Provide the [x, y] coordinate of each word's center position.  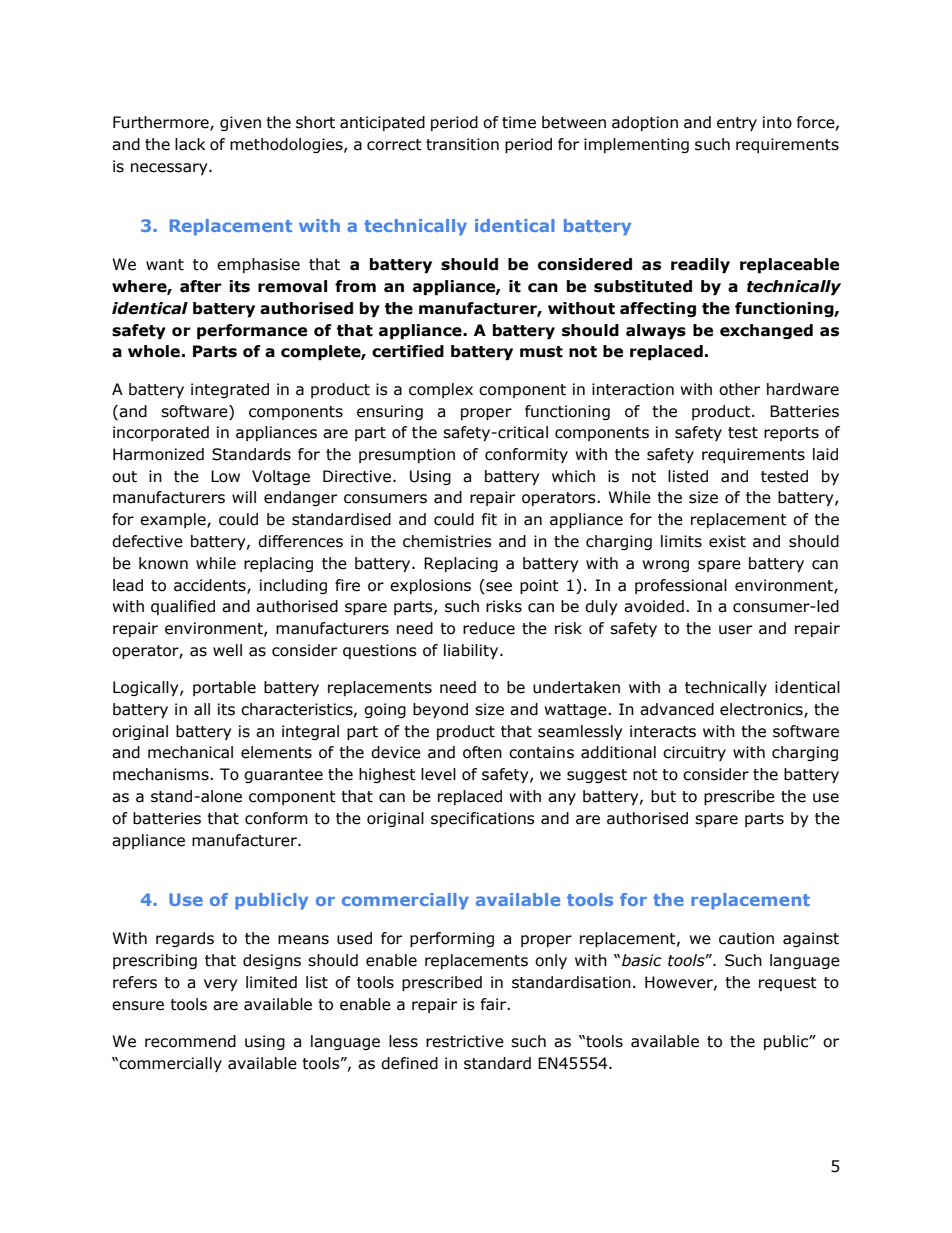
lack [190, 144]
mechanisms [162, 774]
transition [462, 144]
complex [441, 390]
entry [737, 124]
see [498, 585]
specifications [483, 819]
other [739, 389]
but [663, 796]
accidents [211, 586]
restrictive [465, 1041]
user [735, 630]
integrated [230, 390]
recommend [190, 1041]
